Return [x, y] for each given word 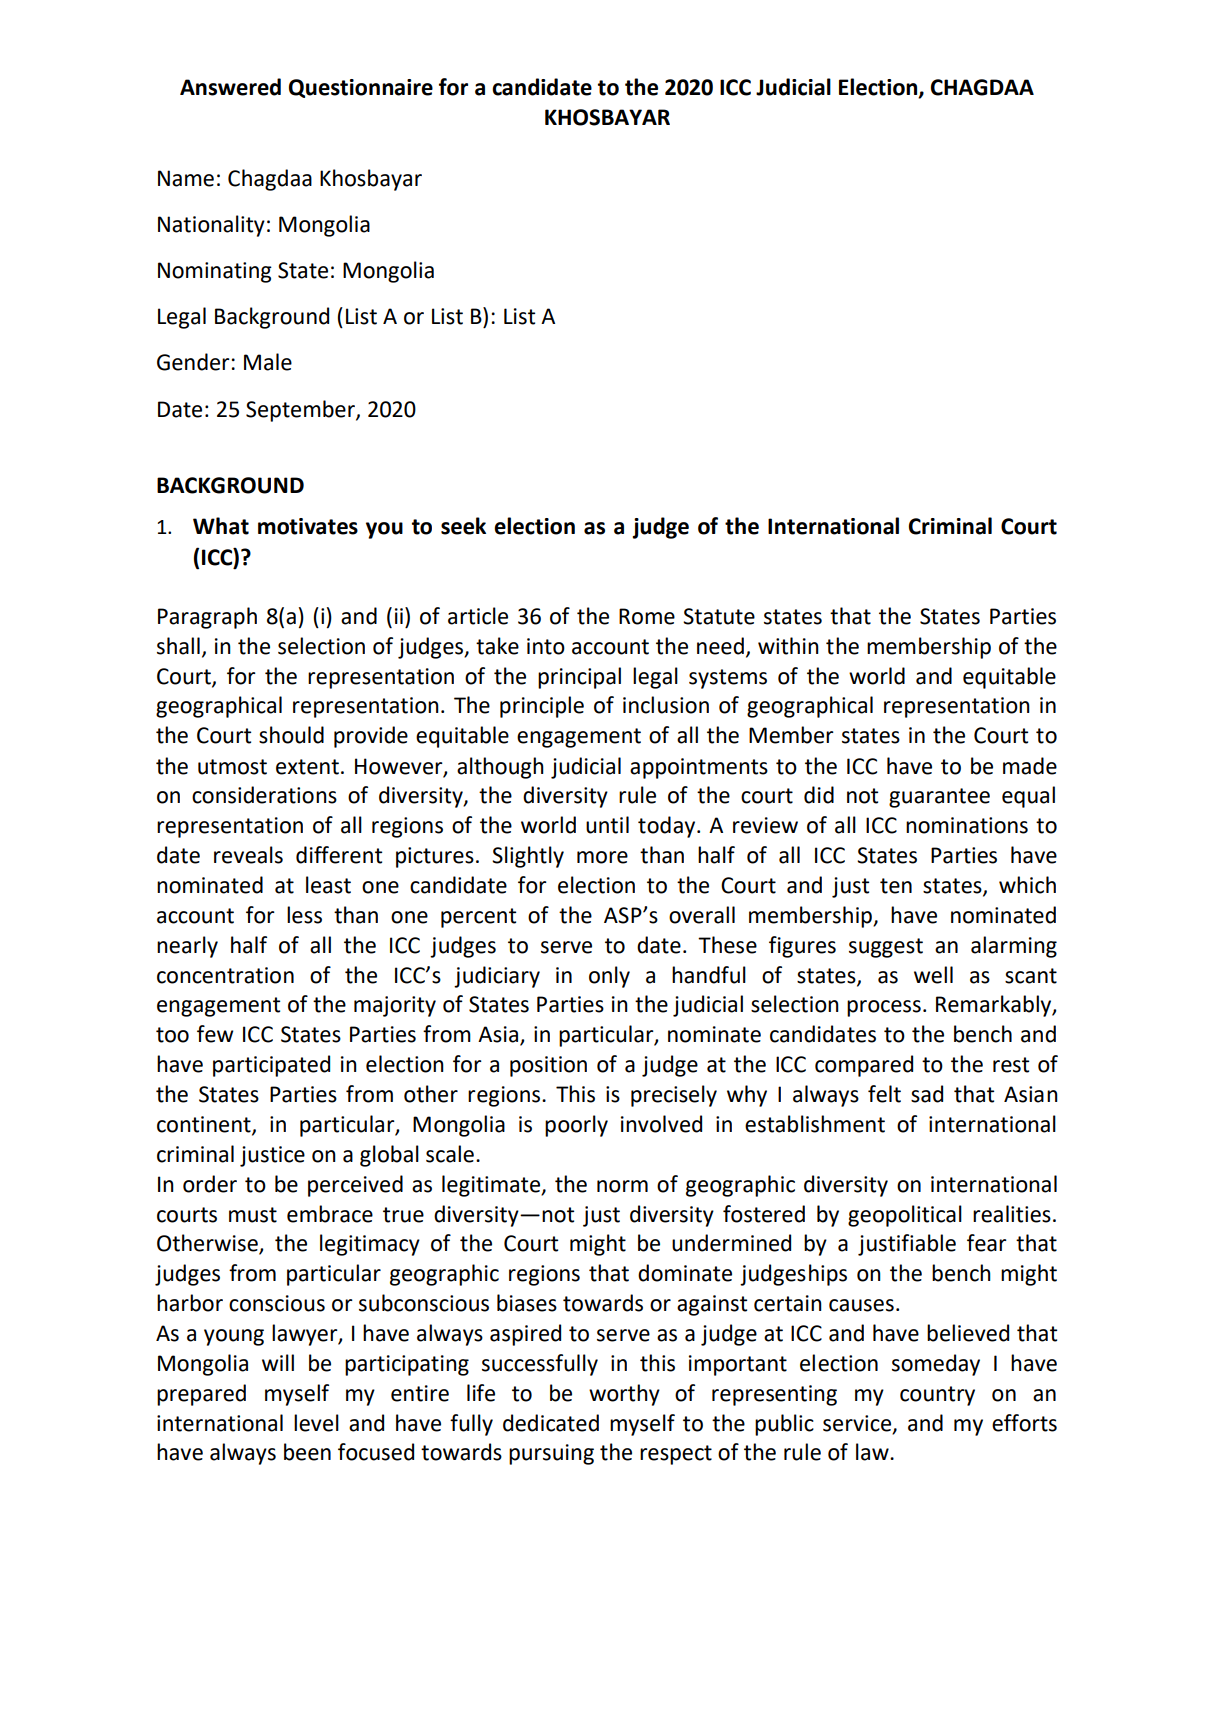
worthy [624, 1395]
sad [927, 1094]
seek [463, 526]
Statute [719, 616]
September [301, 411]
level [316, 1423]
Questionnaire [361, 88]
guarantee [939, 798]
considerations [264, 795]
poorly [576, 1126]
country [937, 1396]
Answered [230, 87]
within [788, 646]
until [607, 825]
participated [271, 1066]
